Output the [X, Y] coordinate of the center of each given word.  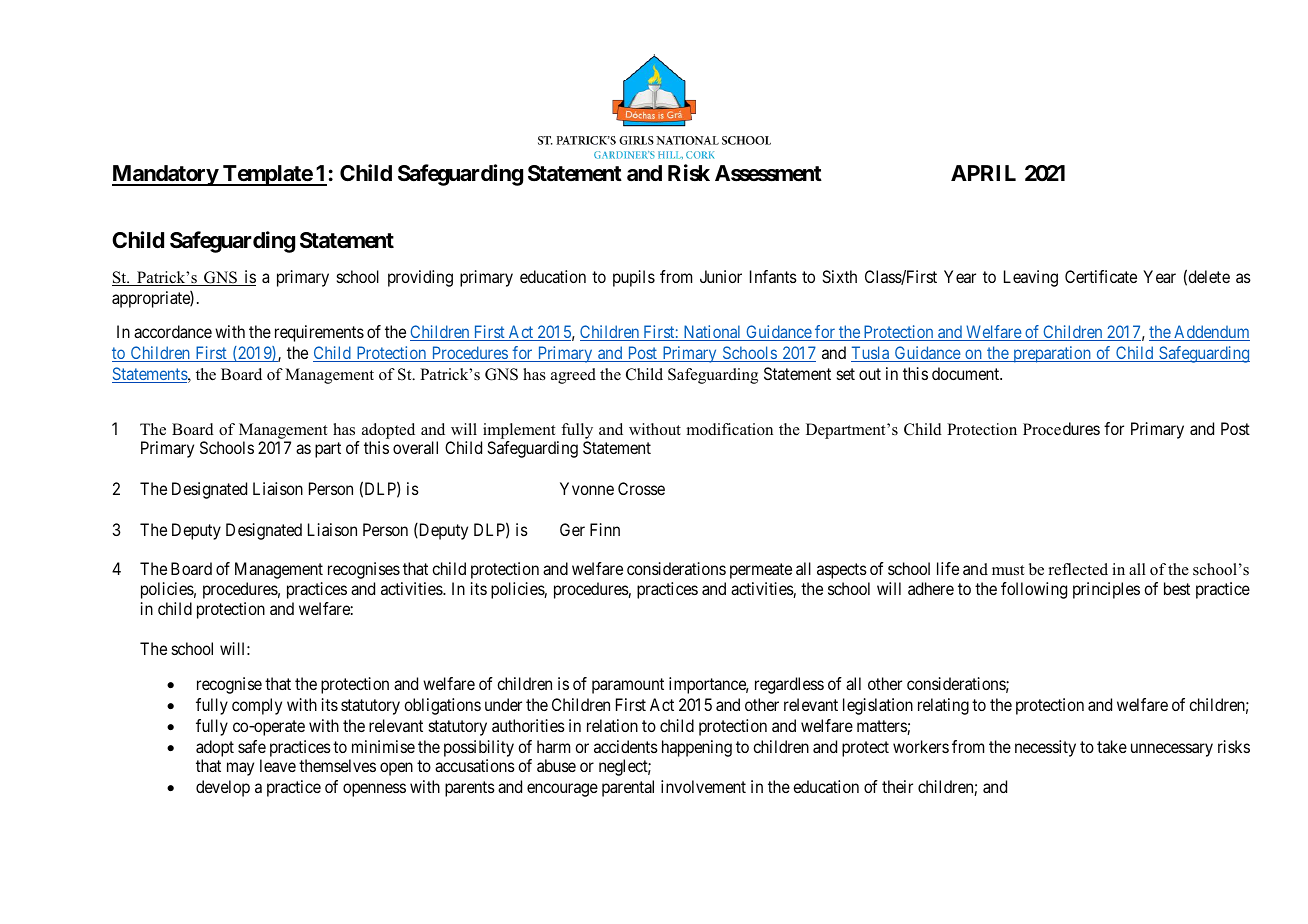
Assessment [768, 173]
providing [420, 278]
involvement [703, 786]
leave [278, 765]
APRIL [983, 173]
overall [415, 447]
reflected [1078, 569]
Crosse [641, 488]
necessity [1045, 748]
